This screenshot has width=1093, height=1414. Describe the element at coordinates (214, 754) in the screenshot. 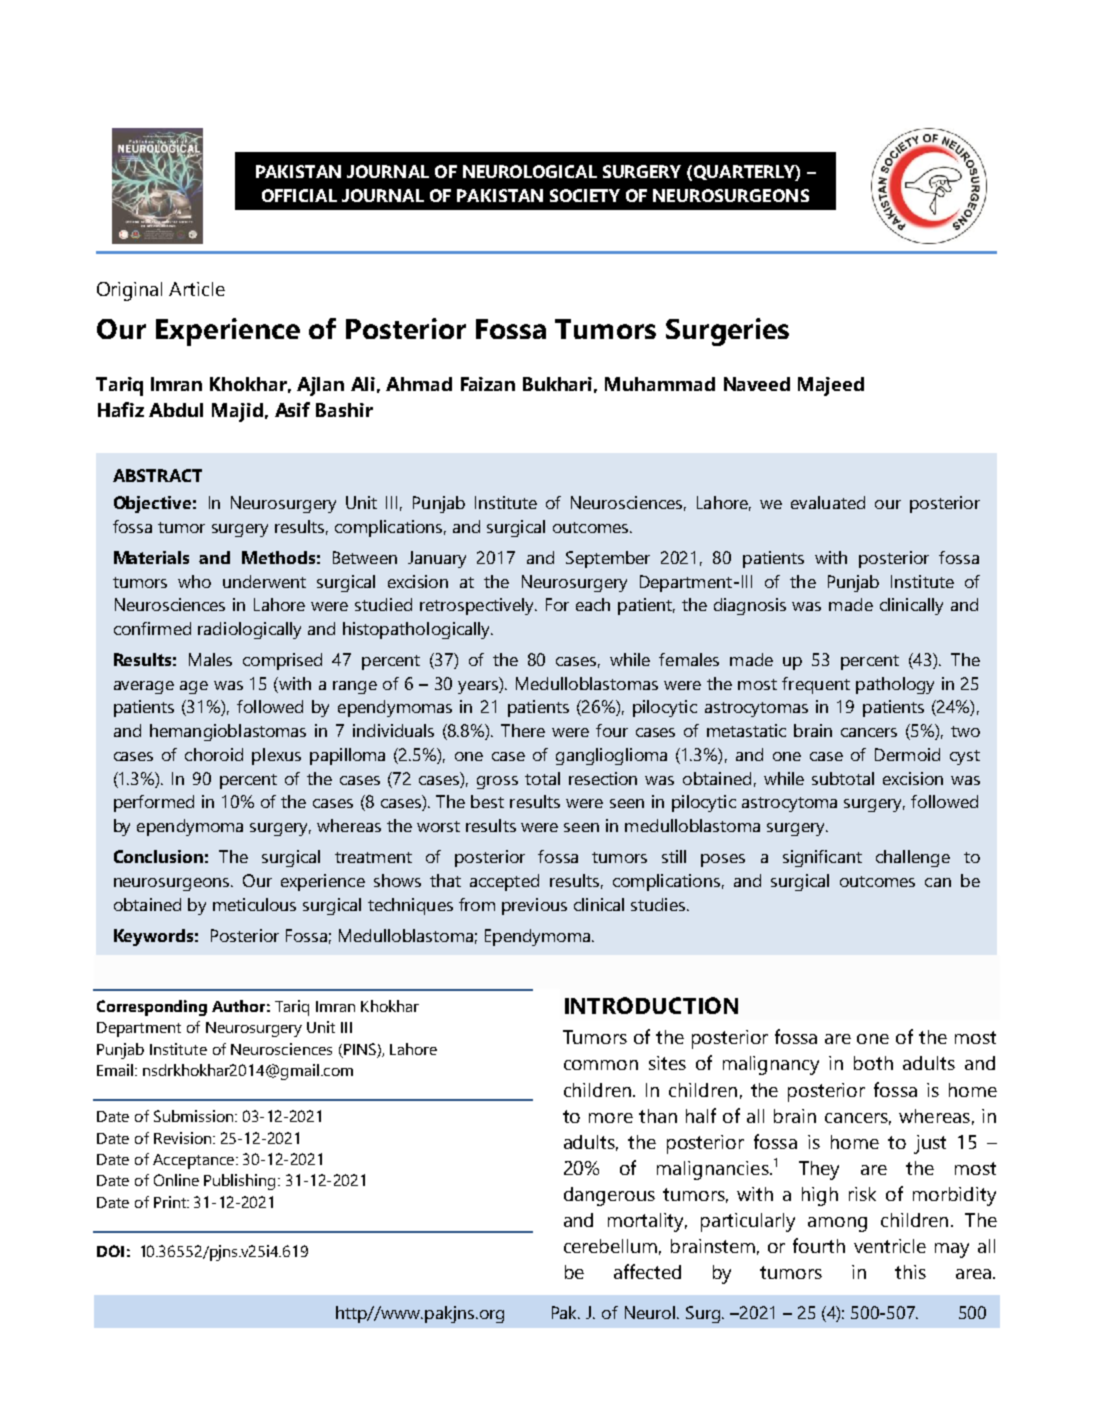

I see `choroid` at that location.
